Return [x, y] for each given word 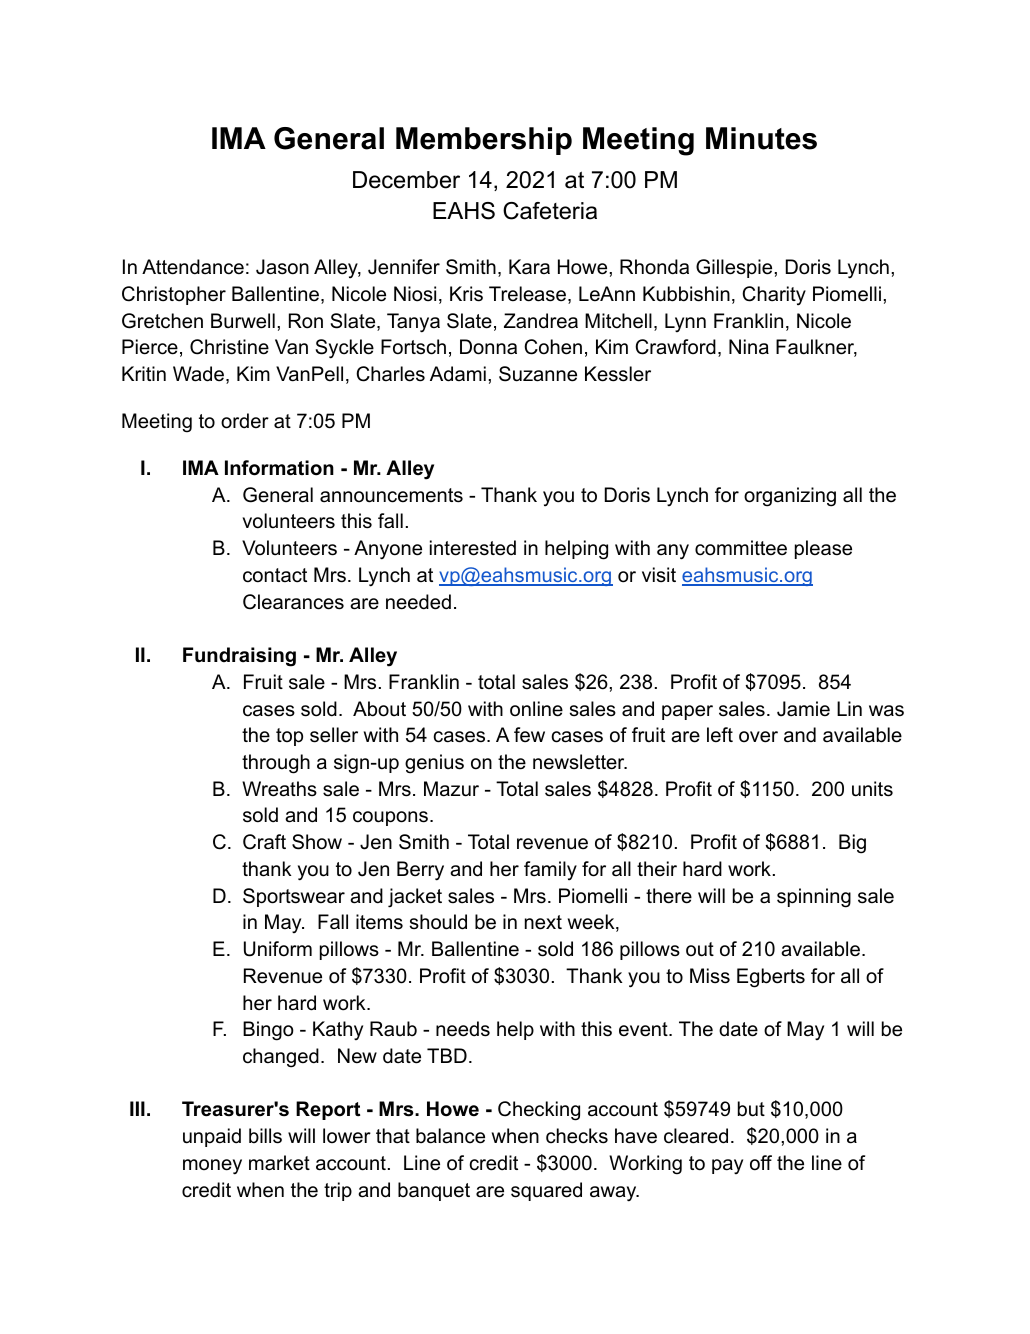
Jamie [803, 709]
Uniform [278, 949]
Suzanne [538, 374]
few [529, 735]
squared [546, 1191]
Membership [484, 141]
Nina [749, 347]
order [245, 421]
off [761, 1163]
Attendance [193, 267]
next [543, 922]
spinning [814, 898]
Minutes [761, 138]
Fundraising [239, 657]
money [212, 1167]
